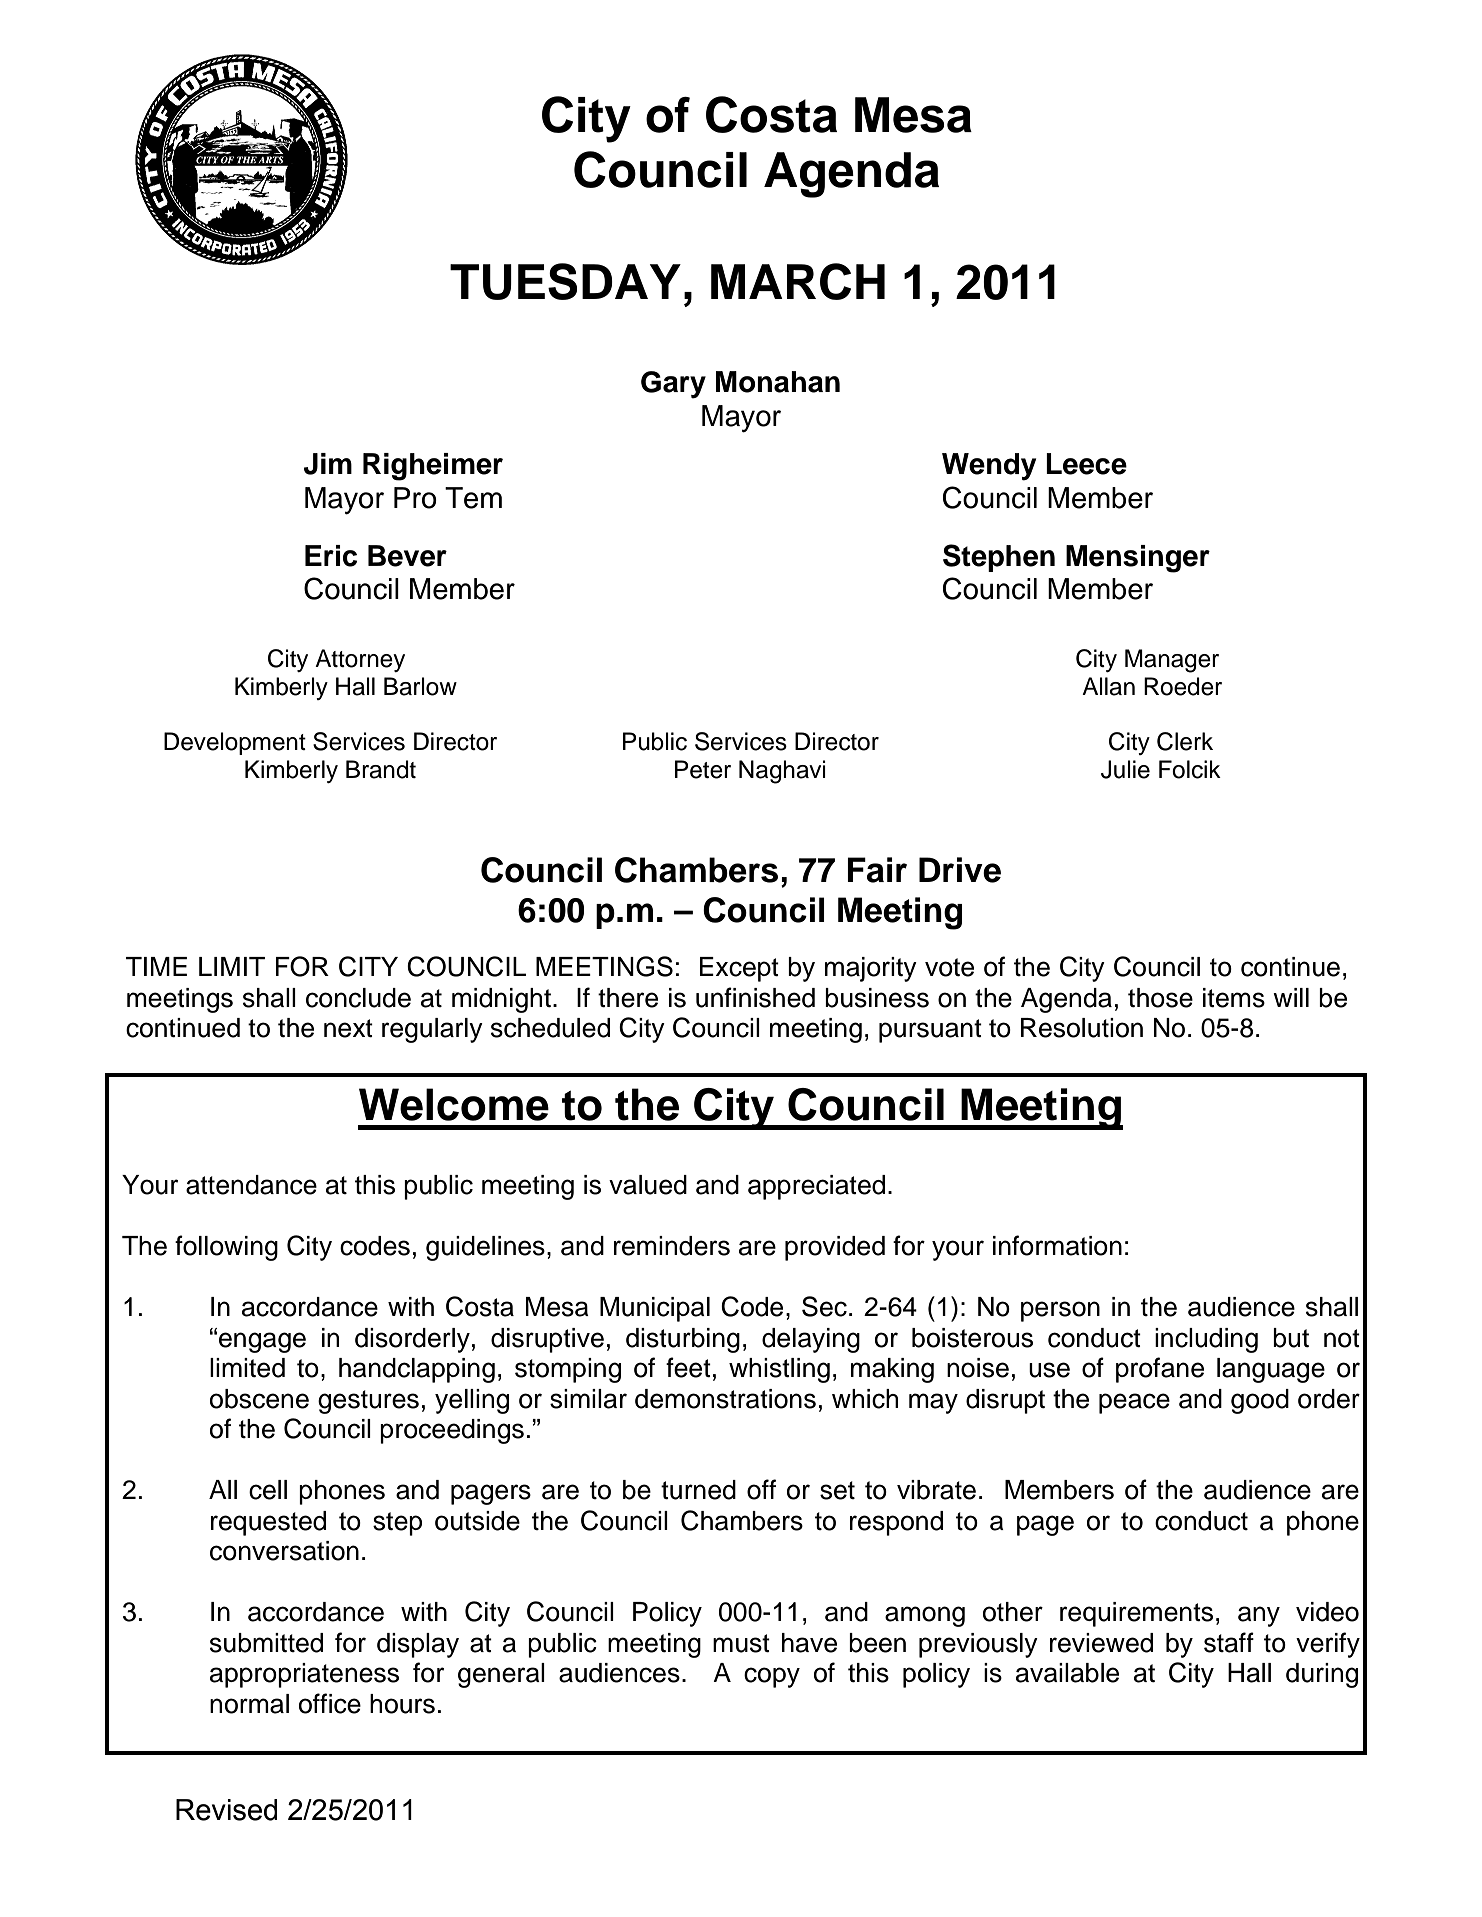 This page has width=1482, height=1917. Describe the element at coordinates (1234, 998) in the page. I see `items` at that location.
